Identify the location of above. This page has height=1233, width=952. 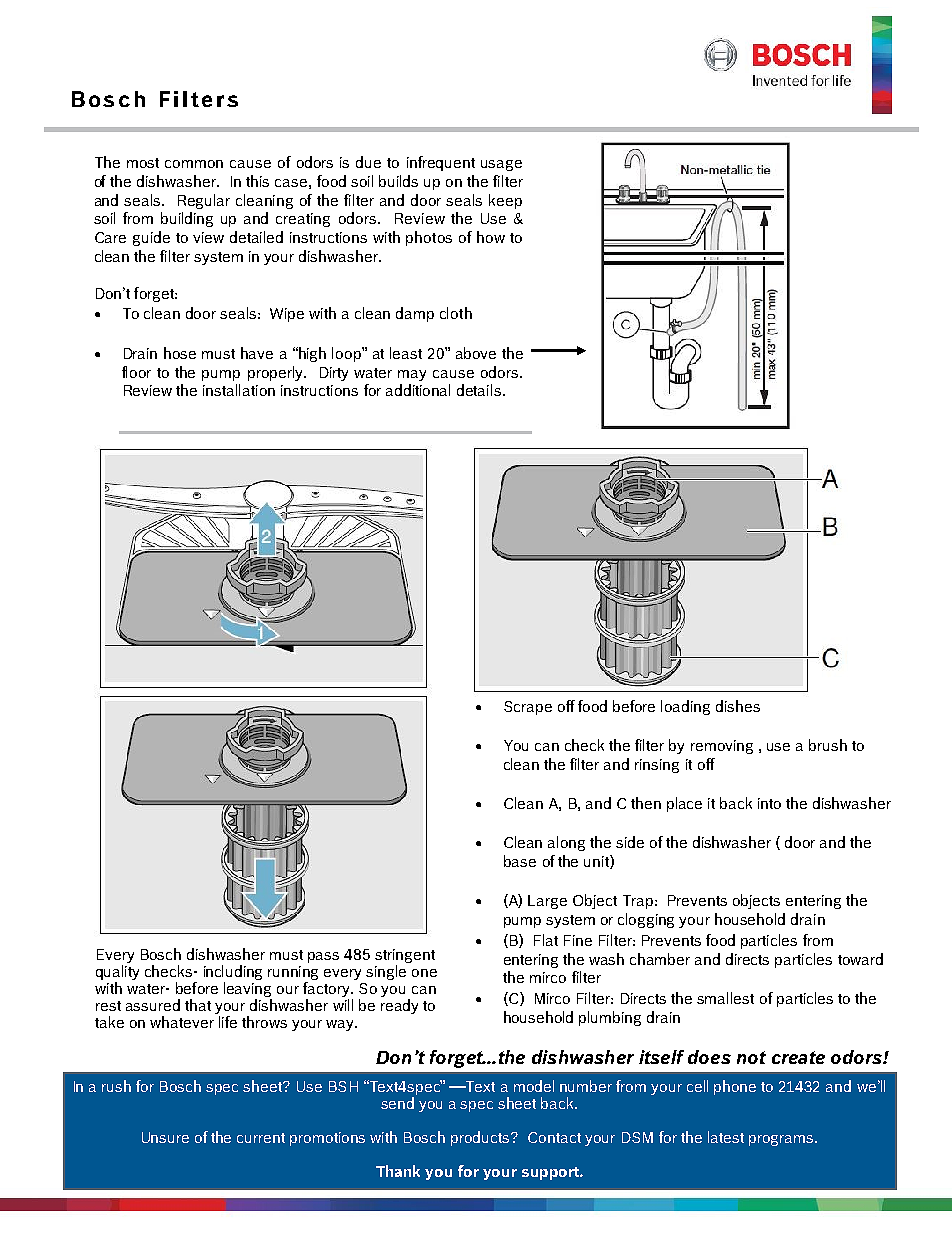
(476, 353).
